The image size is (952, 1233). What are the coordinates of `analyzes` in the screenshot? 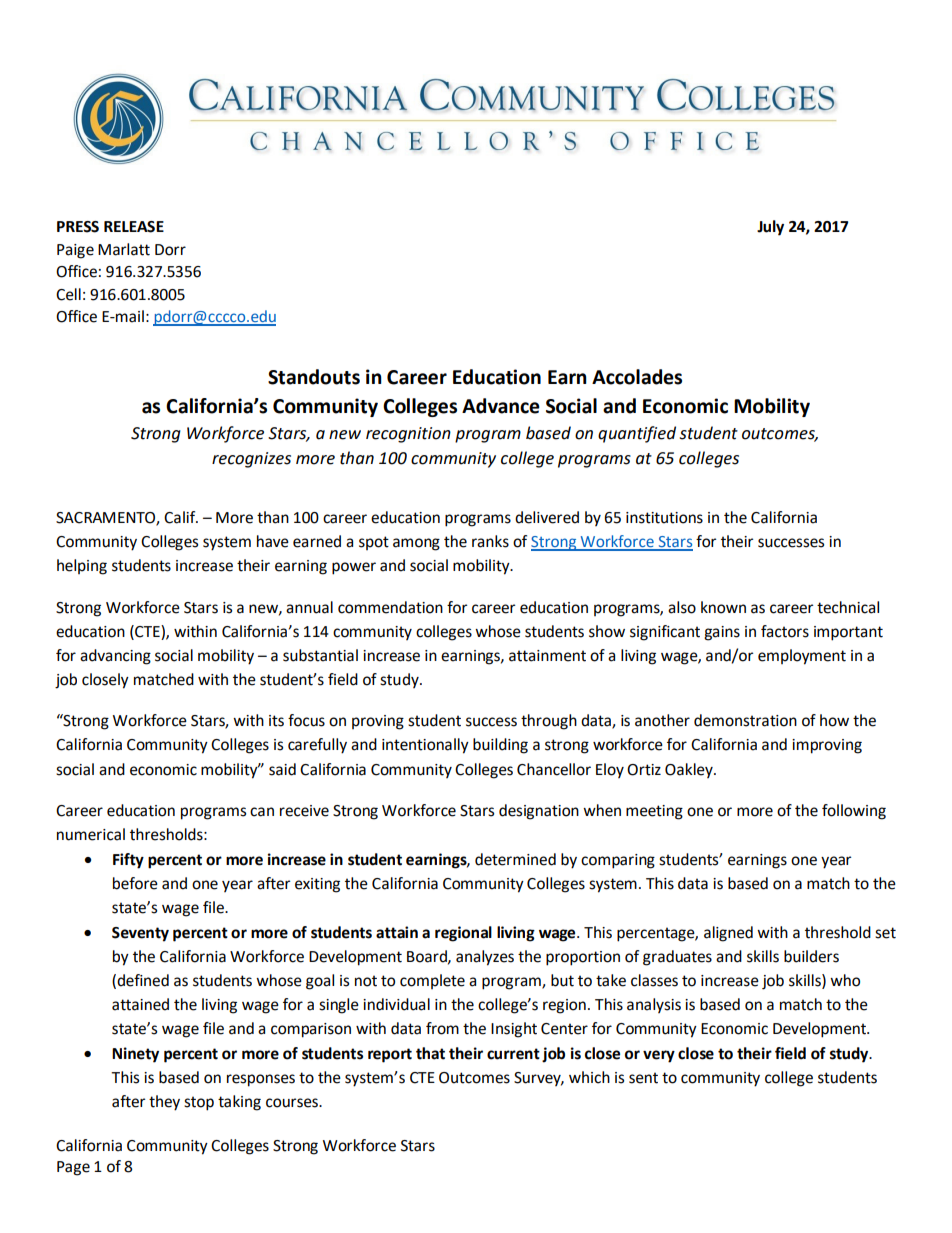 It's located at (485, 958).
